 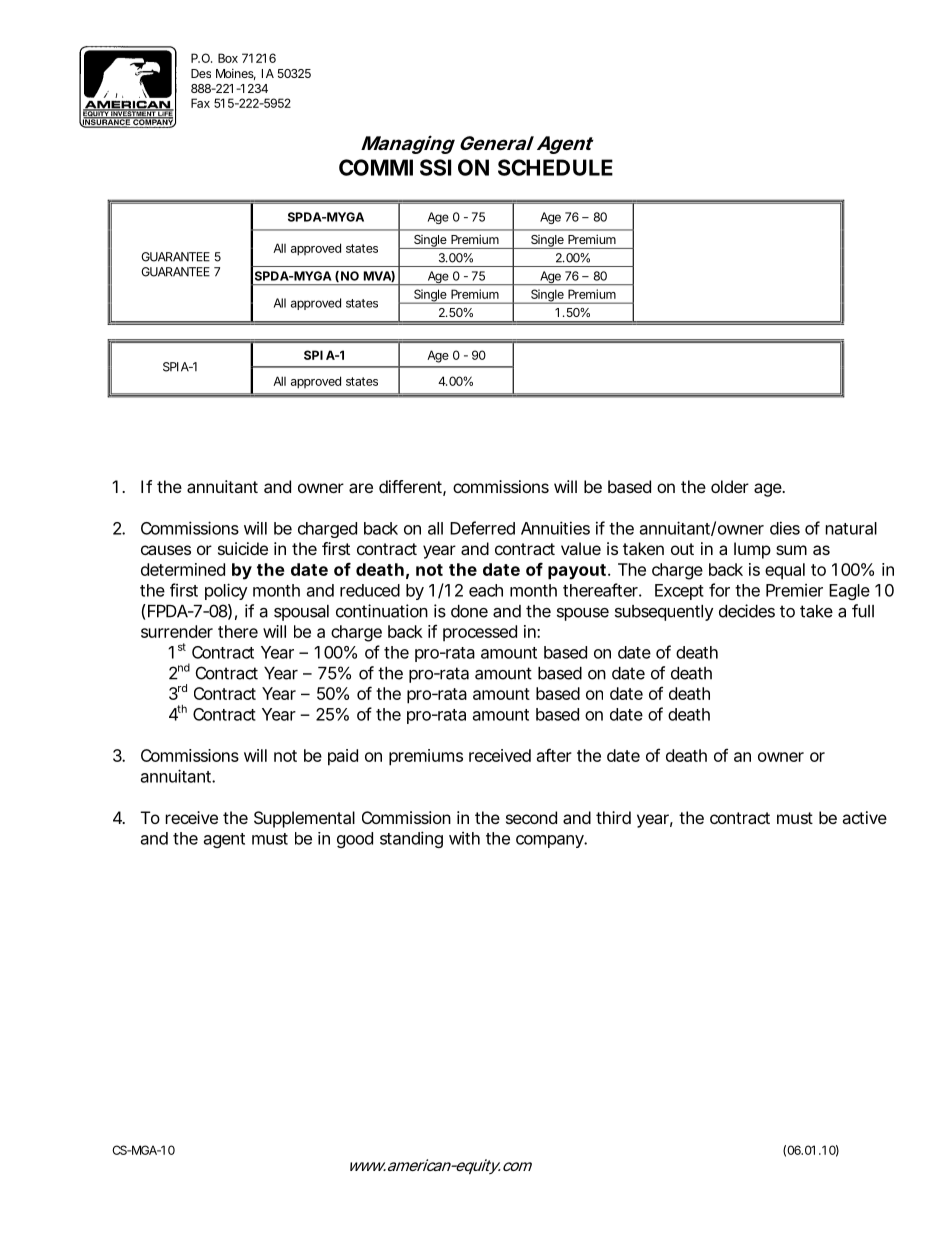 What do you see at coordinates (480, 633) in the image?
I see `processed` at bounding box center [480, 633].
